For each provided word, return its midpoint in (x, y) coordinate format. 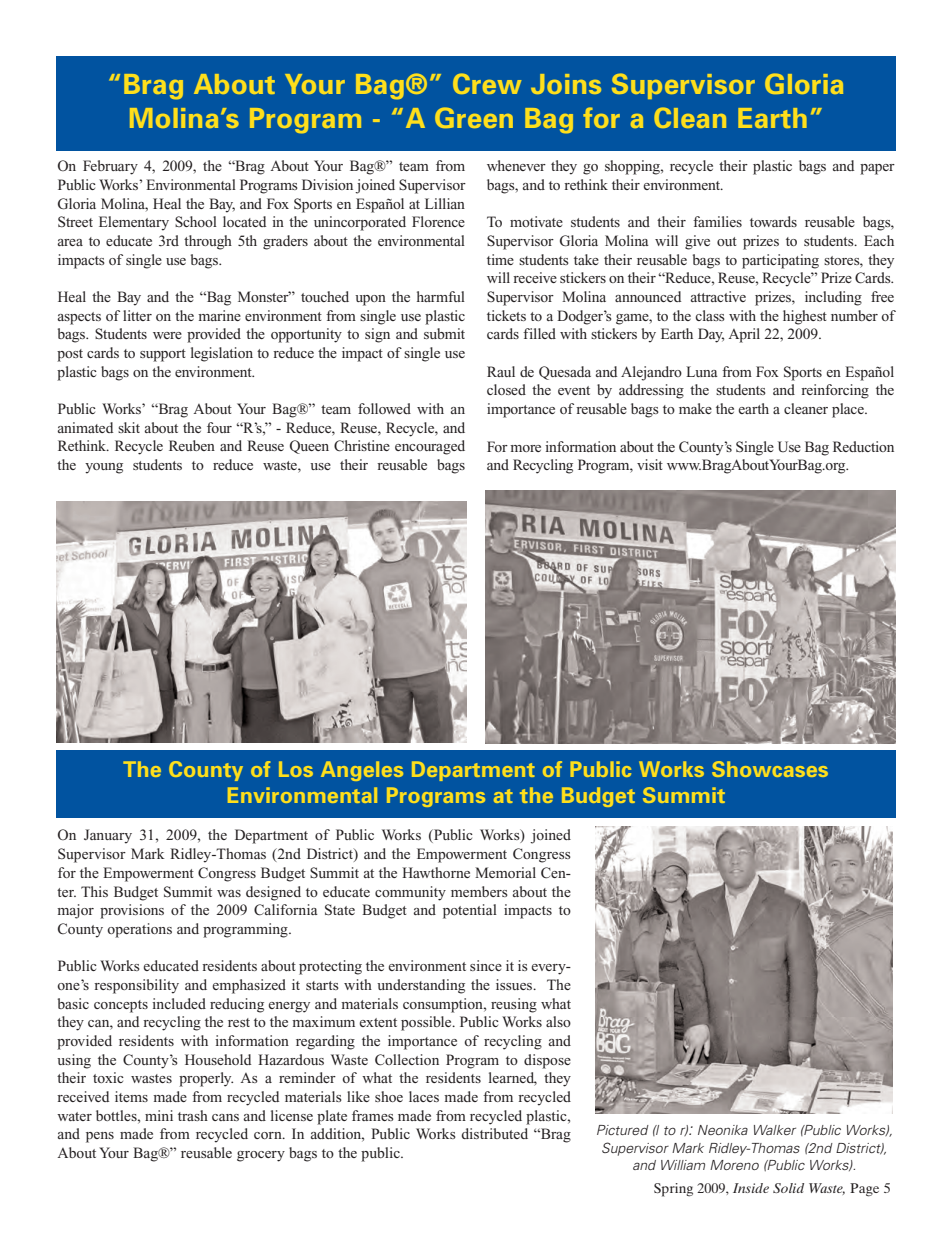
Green (474, 117)
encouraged (430, 447)
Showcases (770, 769)
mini (159, 1115)
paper (877, 169)
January (108, 836)
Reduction (863, 446)
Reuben (192, 445)
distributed (494, 1133)
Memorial (505, 872)
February (110, 167)
